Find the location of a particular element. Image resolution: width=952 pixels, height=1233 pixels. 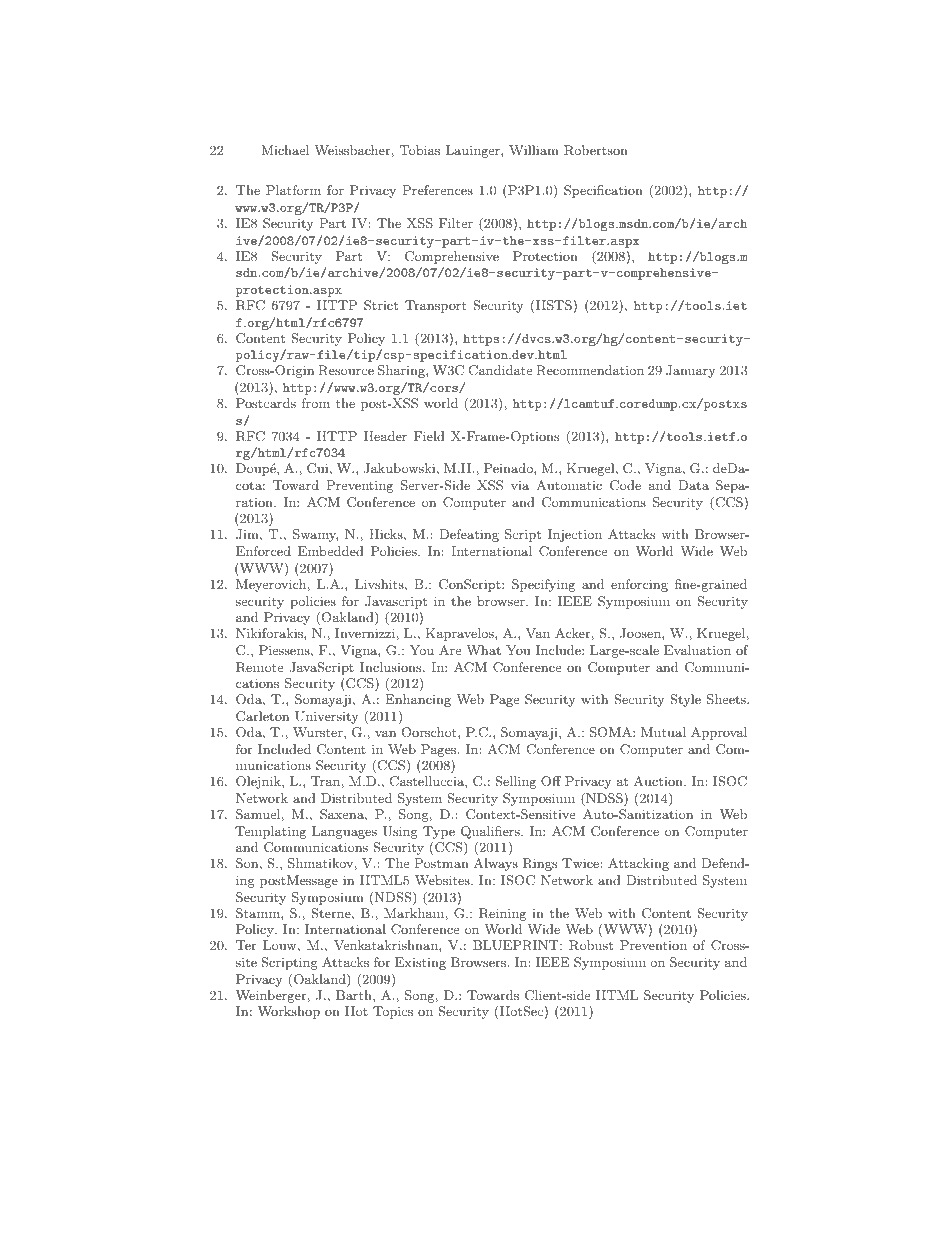

enforcing is located at coordinates (639, 585).
